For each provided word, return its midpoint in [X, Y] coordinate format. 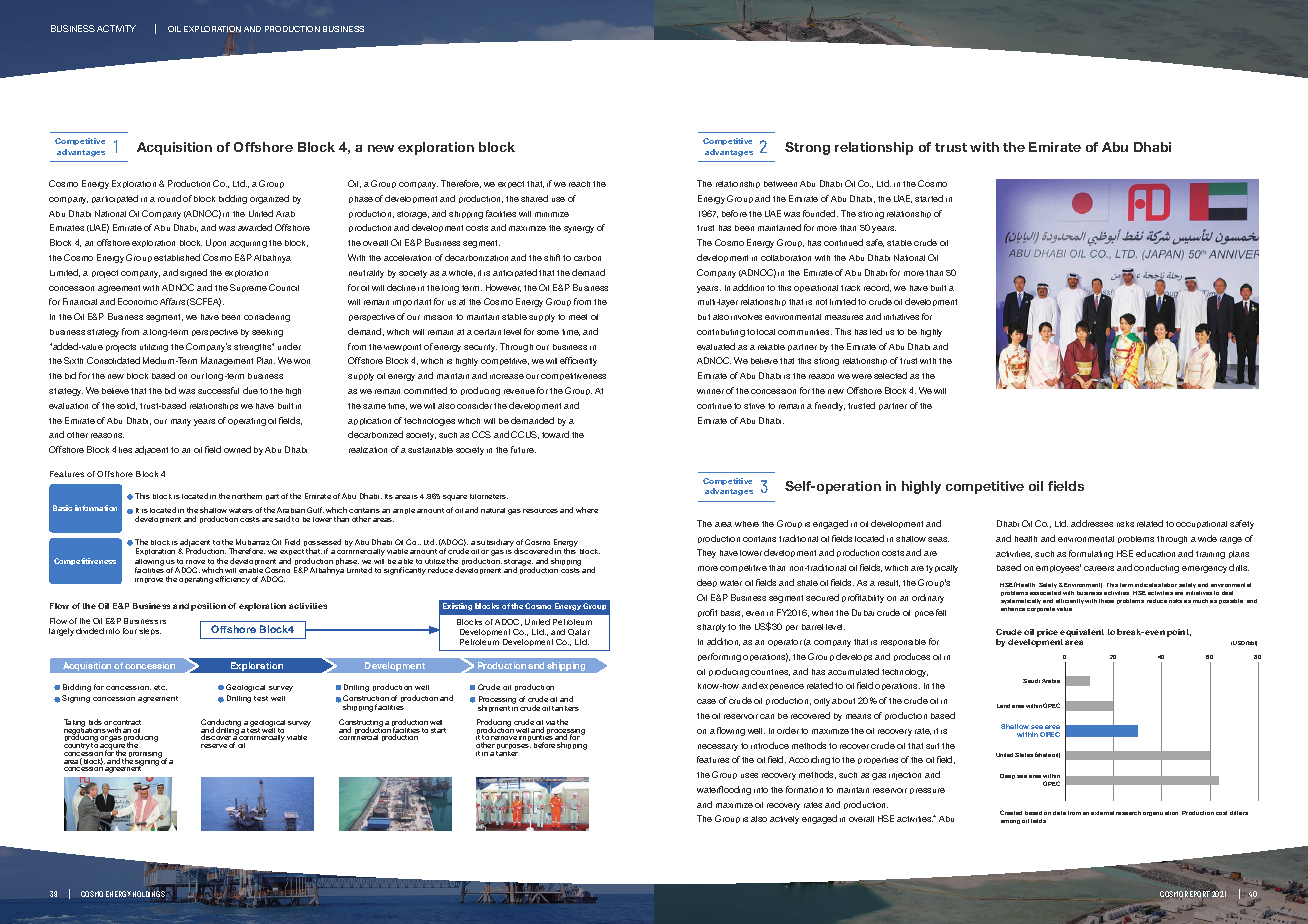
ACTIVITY [116, 28]
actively [784, 820]
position [208, 607]
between [780, 184]
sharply [711, 628]
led [876, 331]
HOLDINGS [149, 894]
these [1106, 601]
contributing [721, 333]
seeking [267, 333]
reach [579, 184]
